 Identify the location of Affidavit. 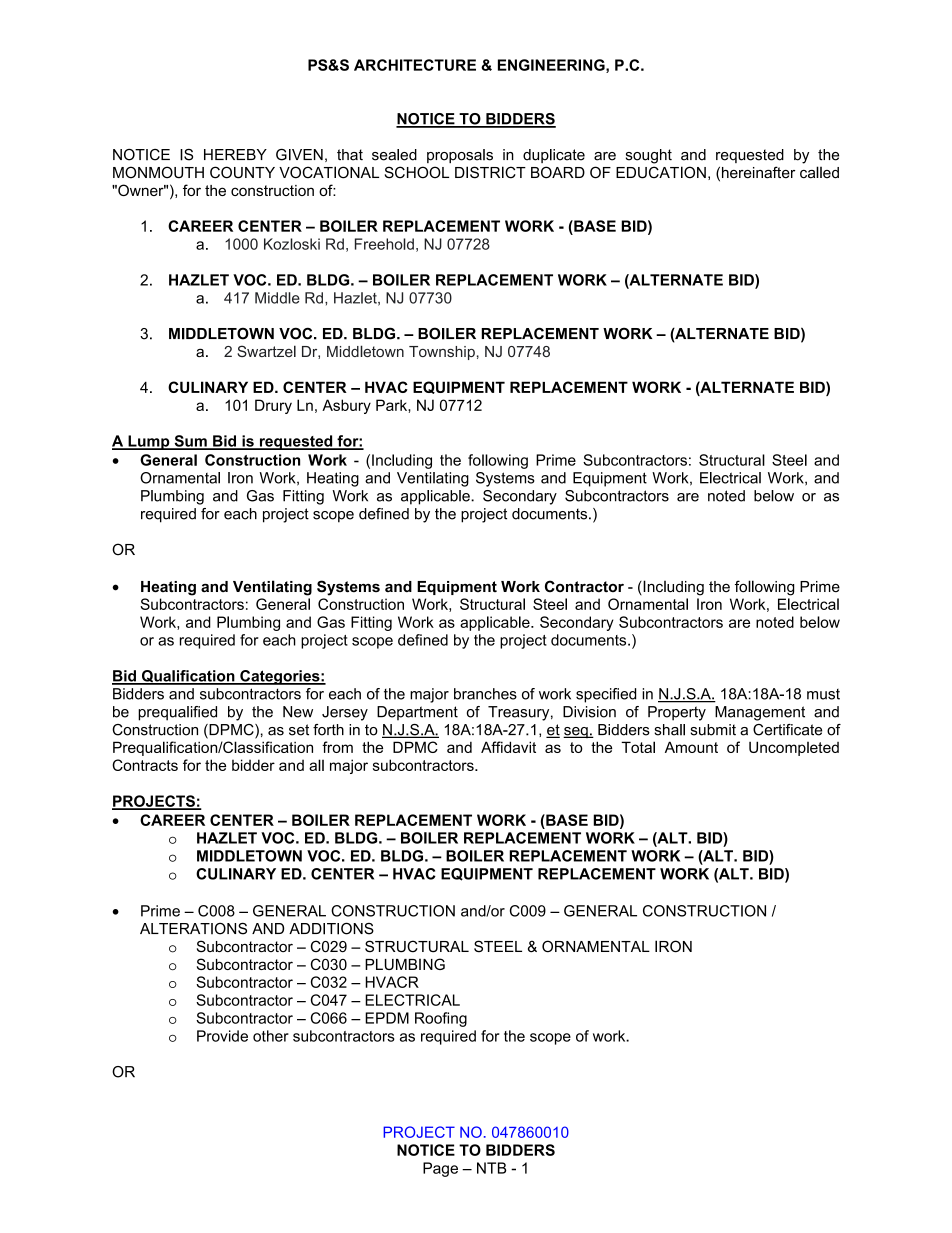
(508, 747).
